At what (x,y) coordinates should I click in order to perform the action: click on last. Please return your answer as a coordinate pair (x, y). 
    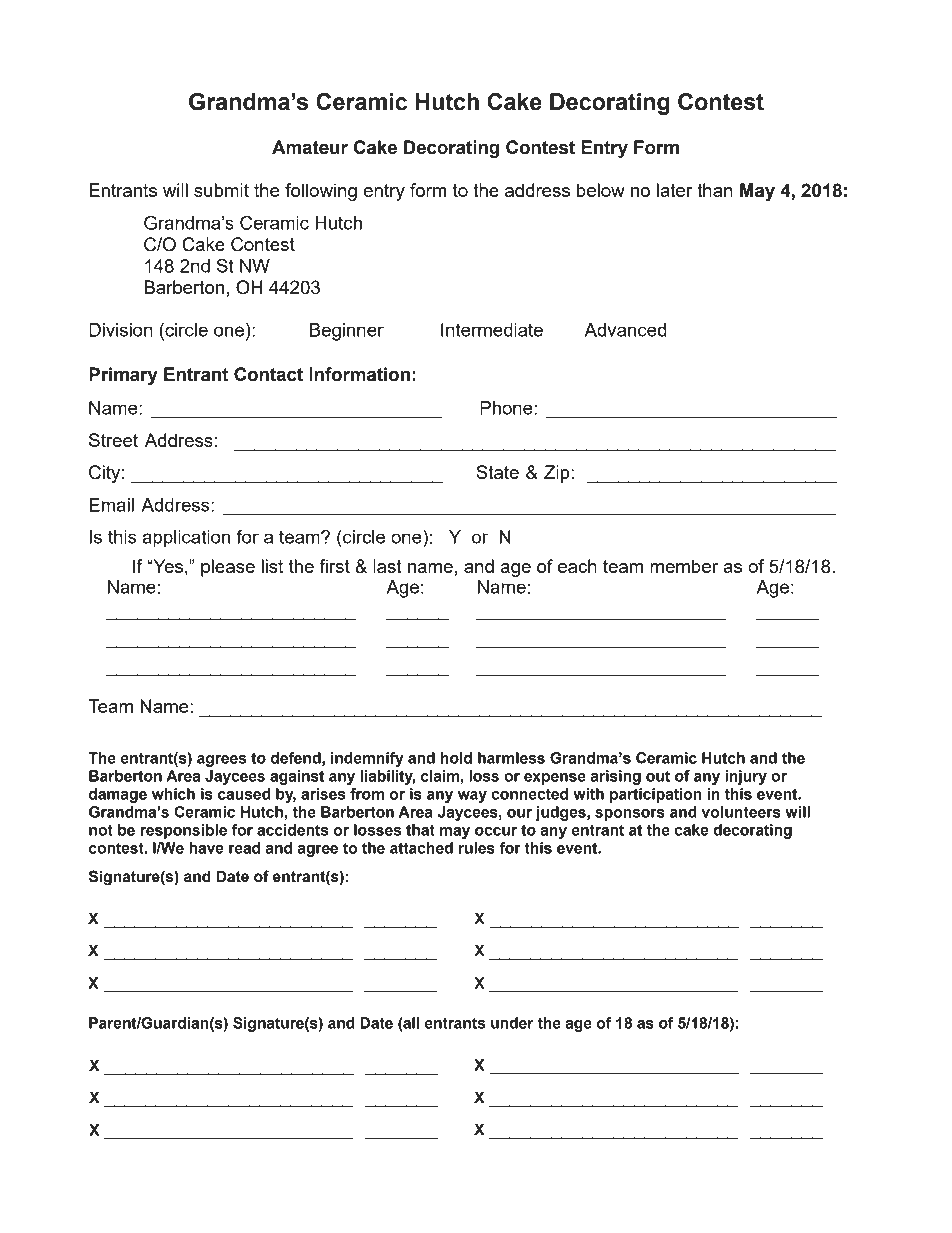
    Looking at the image, I should click on (387, 566).
